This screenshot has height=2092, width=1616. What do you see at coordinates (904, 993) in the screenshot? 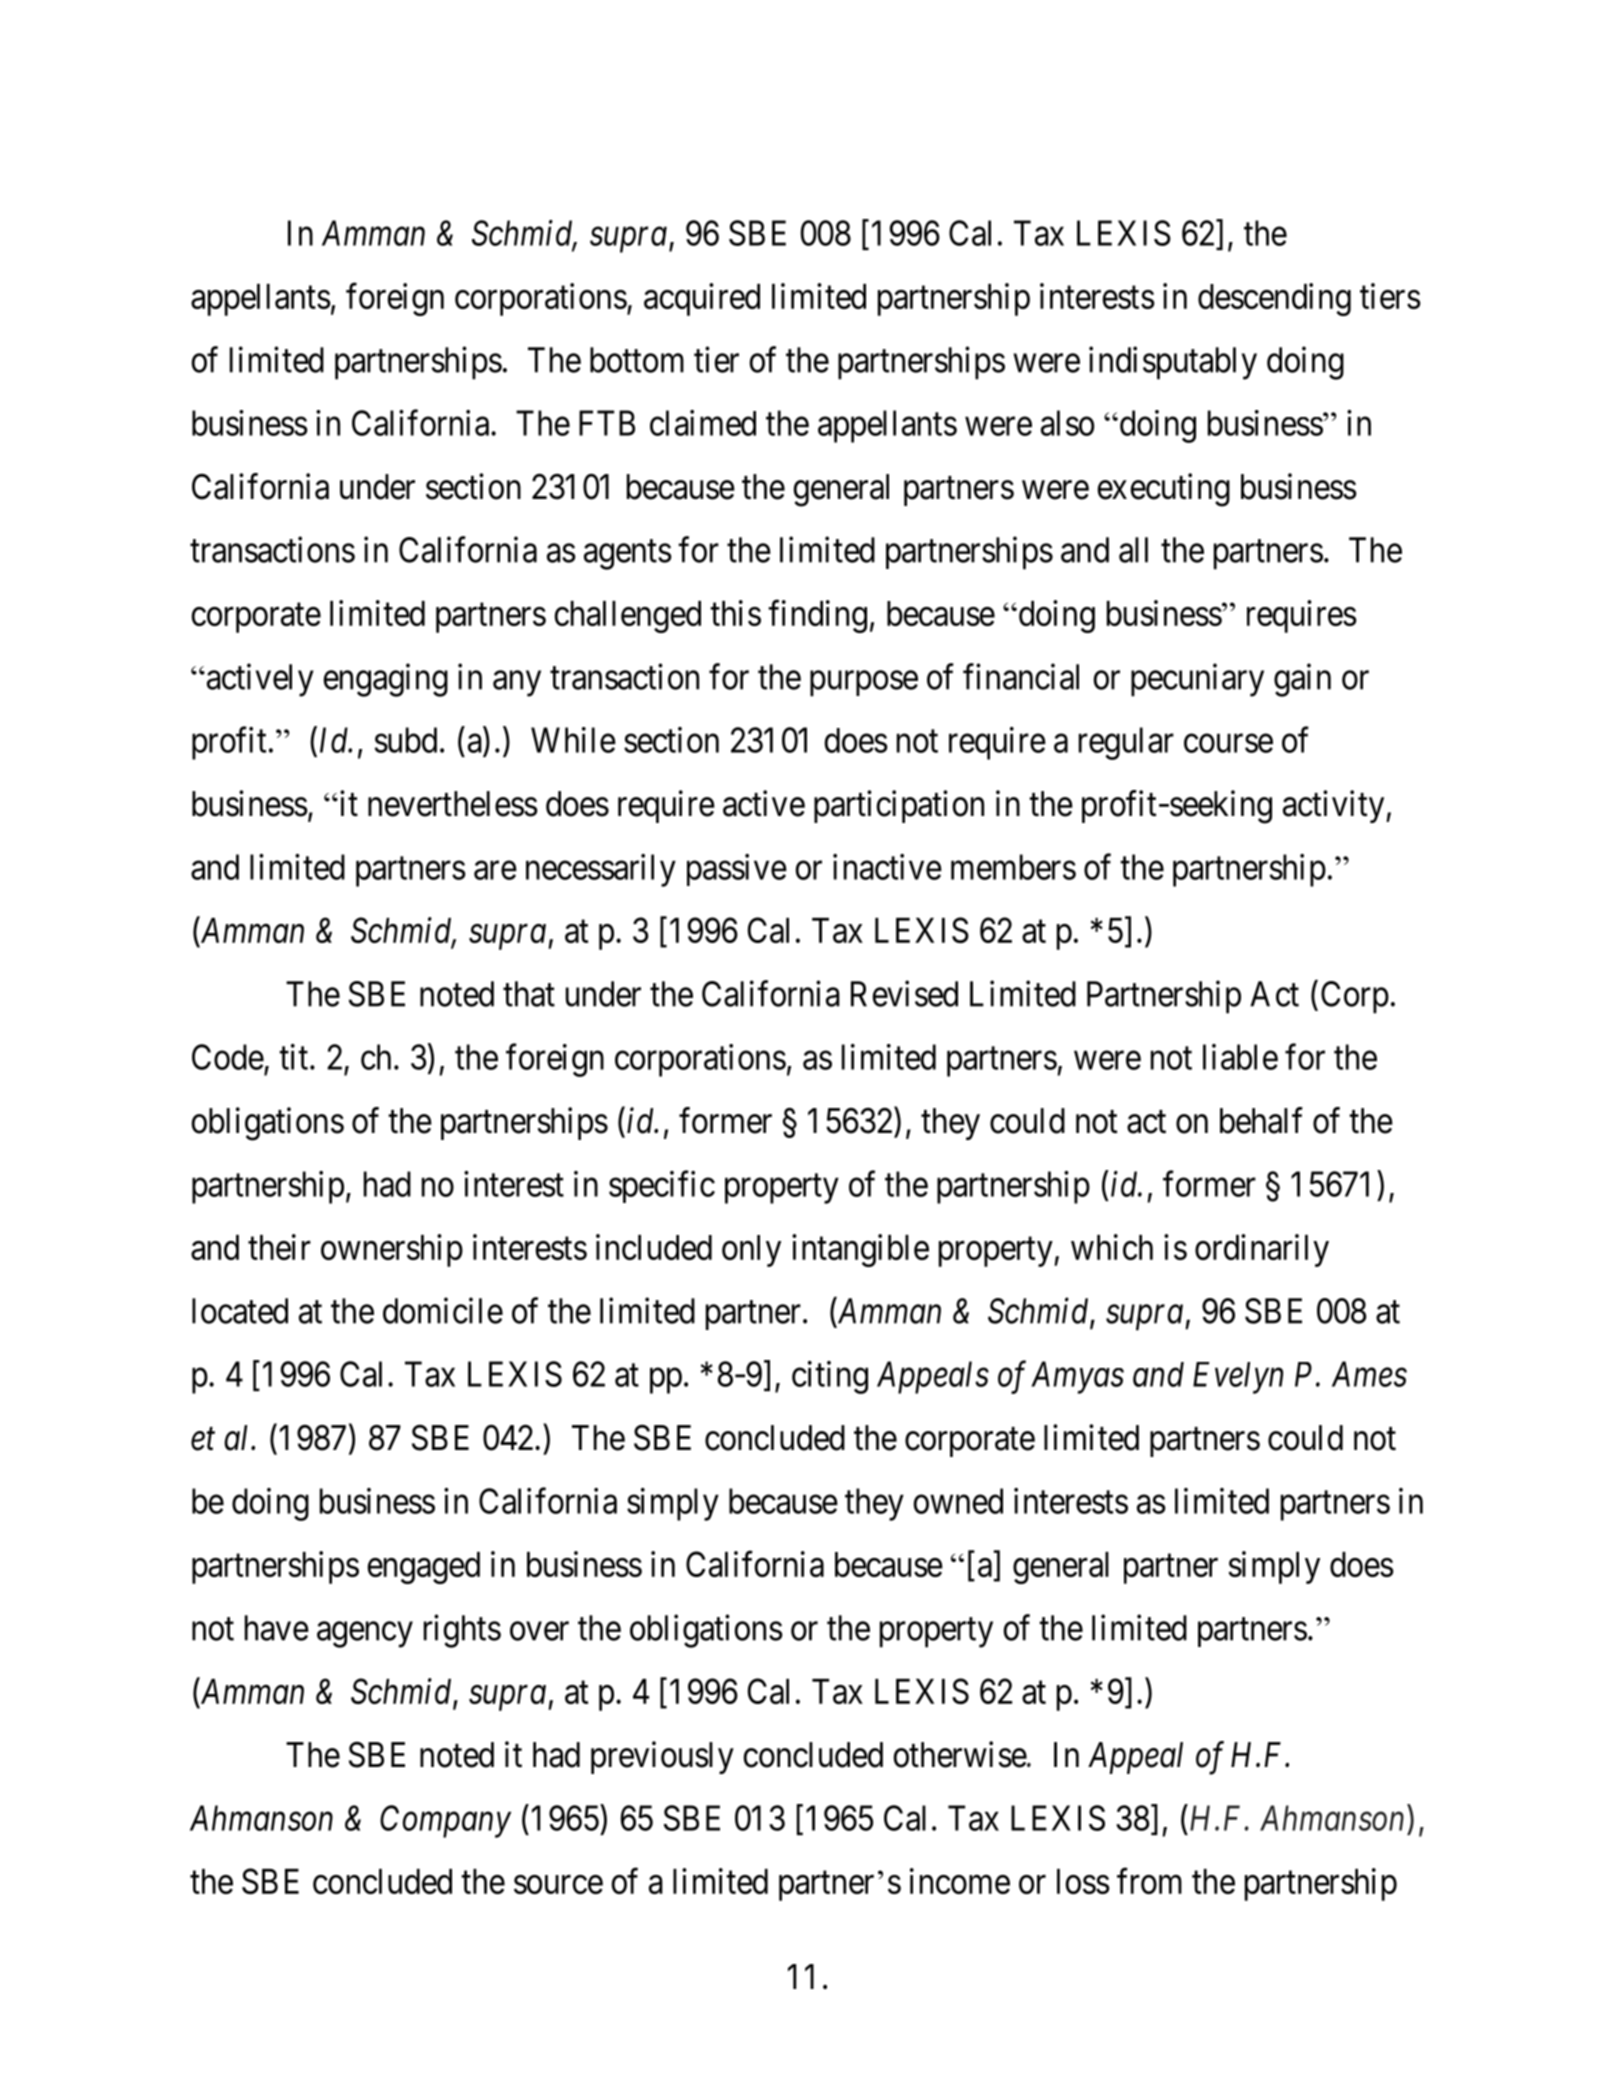
I see `Revised` at bounding box center [904, 993].
